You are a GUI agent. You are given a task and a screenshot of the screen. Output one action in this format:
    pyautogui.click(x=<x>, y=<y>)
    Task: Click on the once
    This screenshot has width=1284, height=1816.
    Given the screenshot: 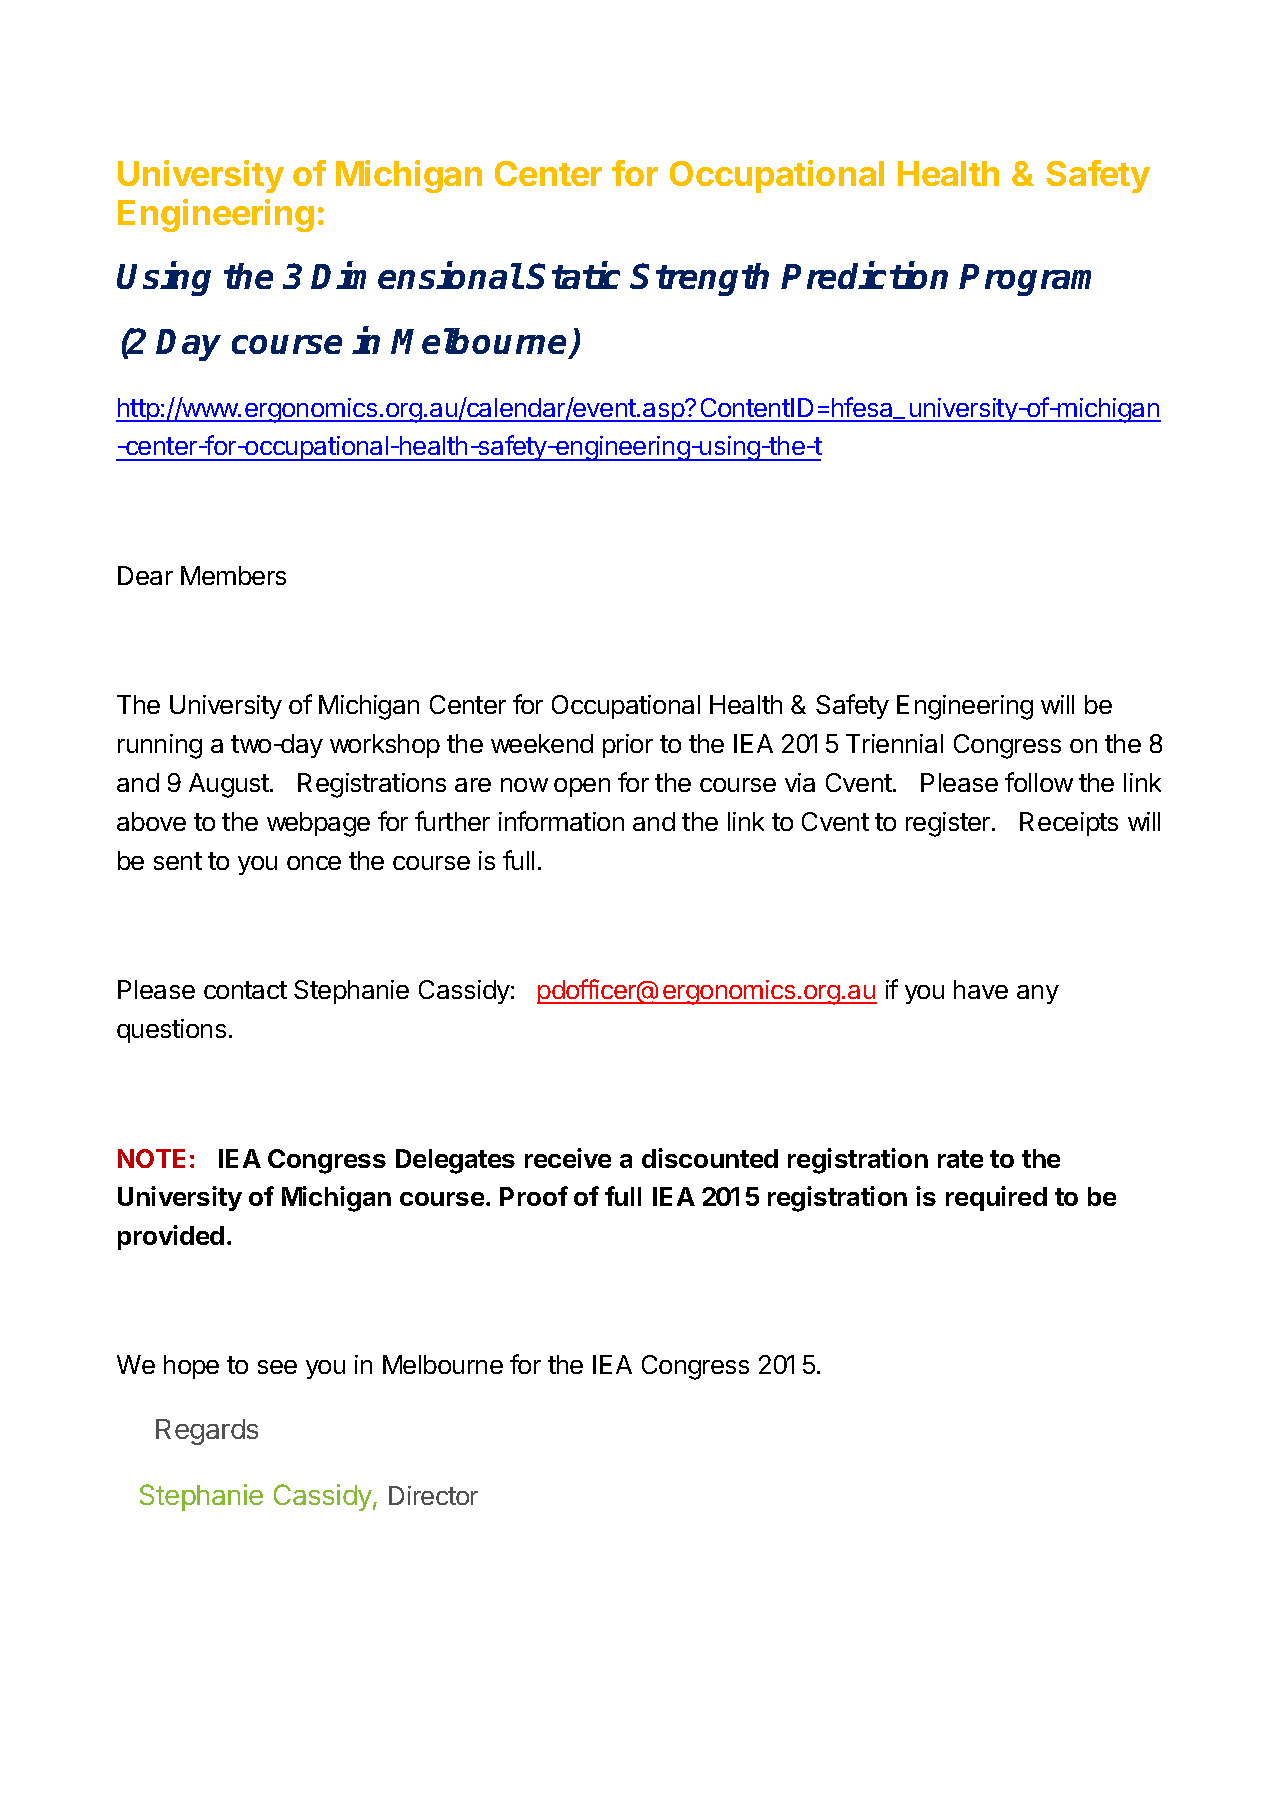 What is the action you would take?
    pyautogui.click(x=314, y=863)
